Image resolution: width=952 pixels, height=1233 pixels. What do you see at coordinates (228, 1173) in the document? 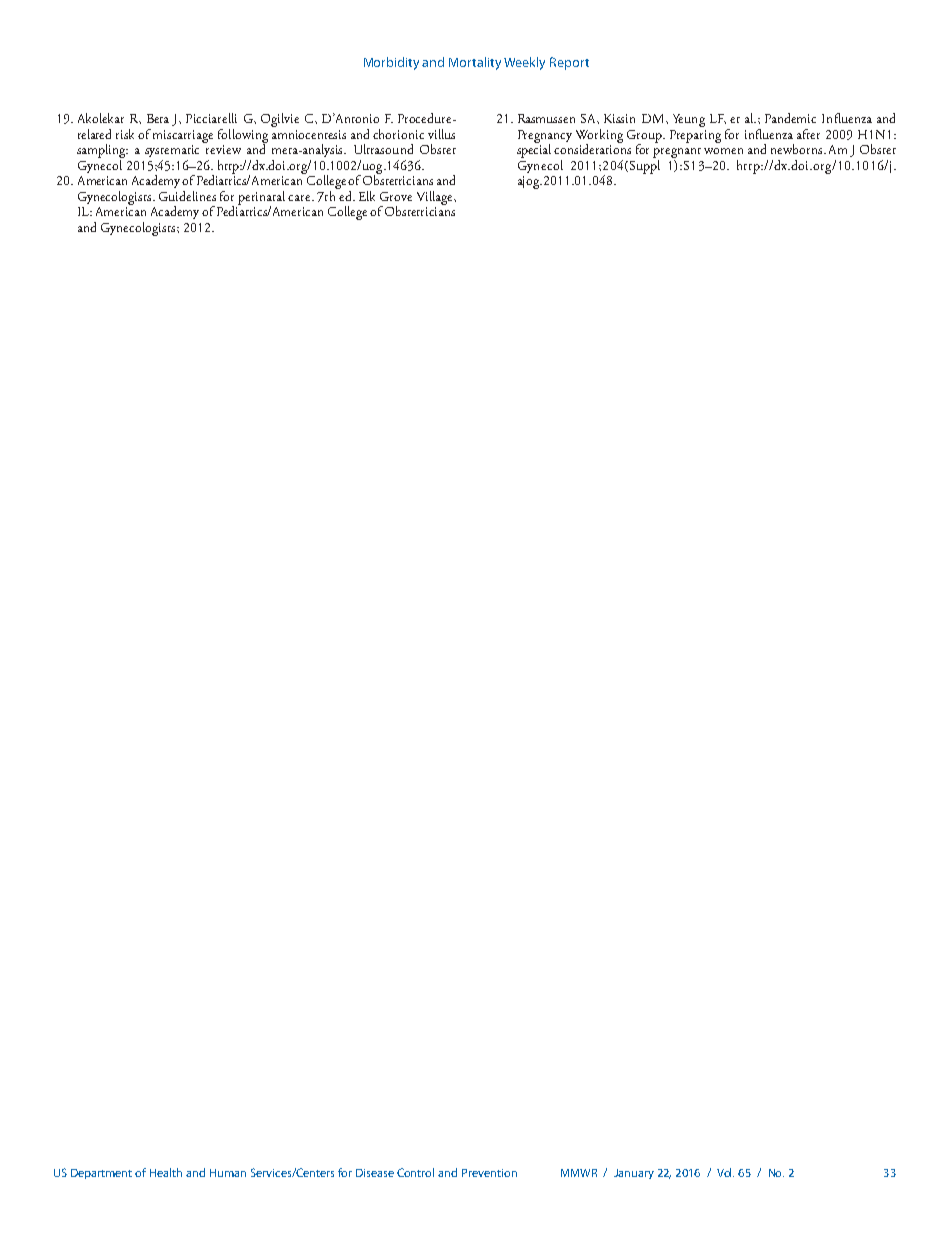
I see `Human` at bounding box center [228, 1173].
